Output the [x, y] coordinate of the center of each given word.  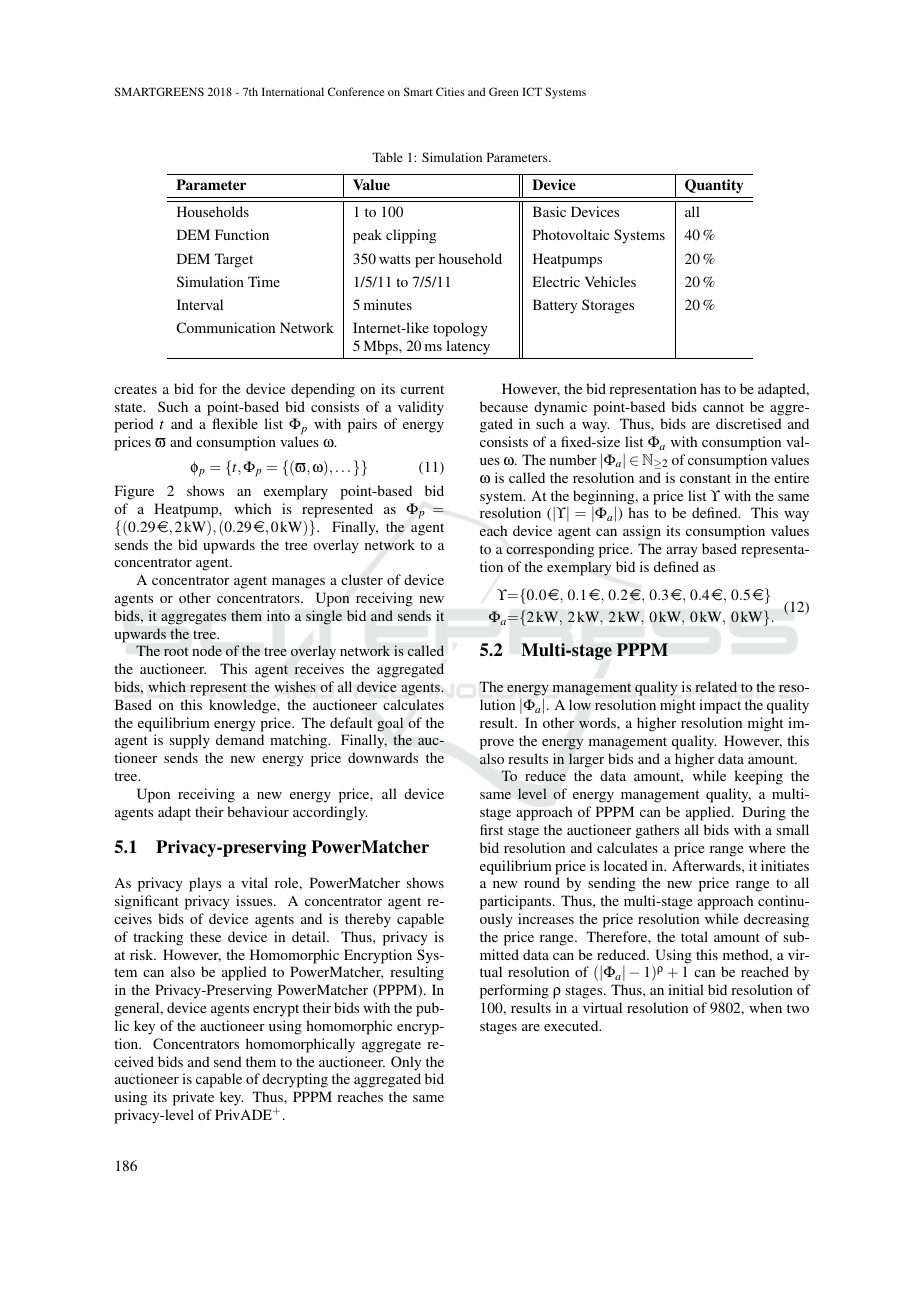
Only [406, 1063]
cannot [723, 407]
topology [460, 329]
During [764, 813]
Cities [450, 91]
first [491, 829]
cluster [362, 580]
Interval [200, 304]
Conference [356, 91]
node [207, 650]
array [682, 552]
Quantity [714, 186]
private [193, 1098]
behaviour [258, 811]
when [765, 1007]
